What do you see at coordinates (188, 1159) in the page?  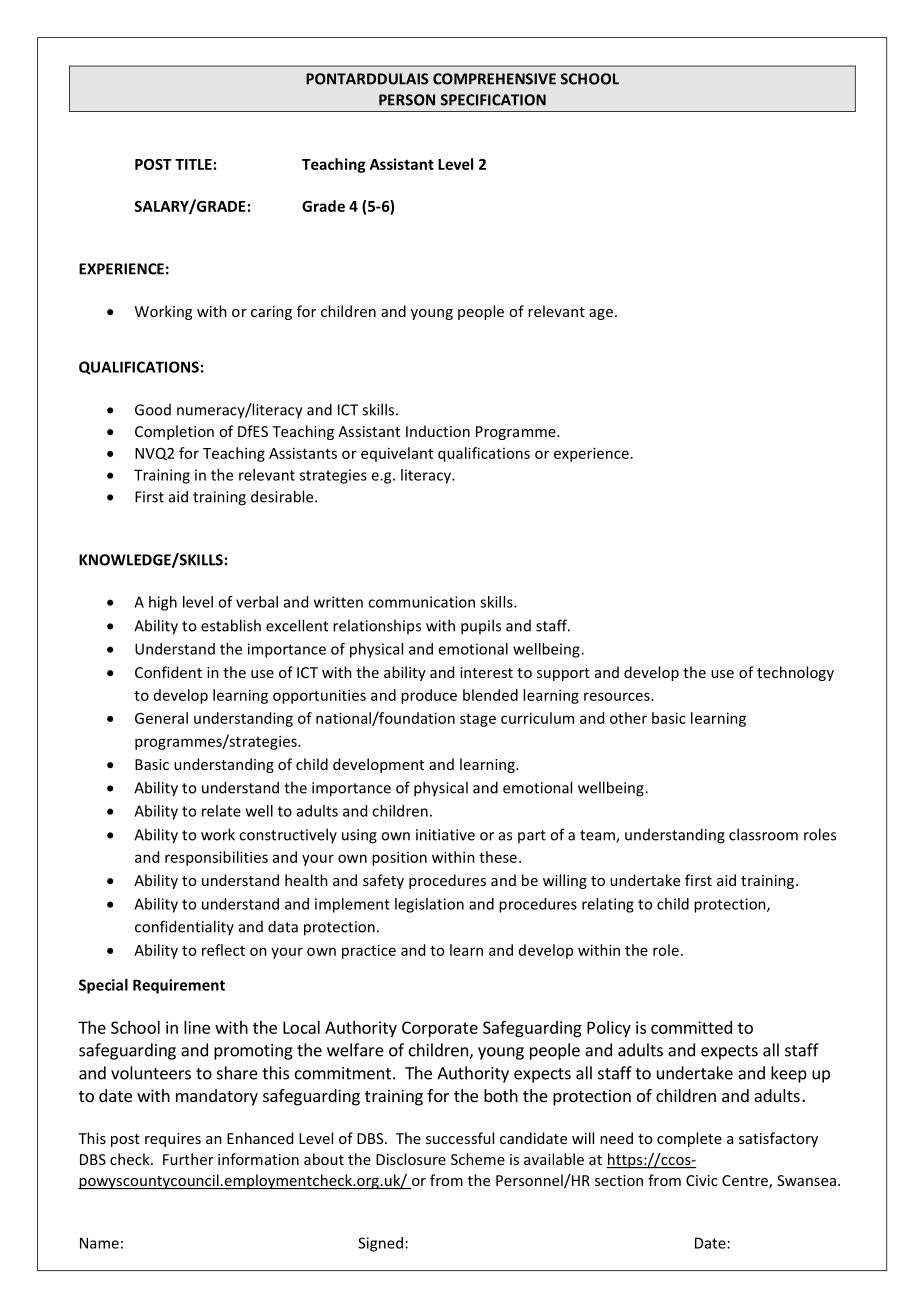 I see `Further` at bounding box center [188, 1159].
